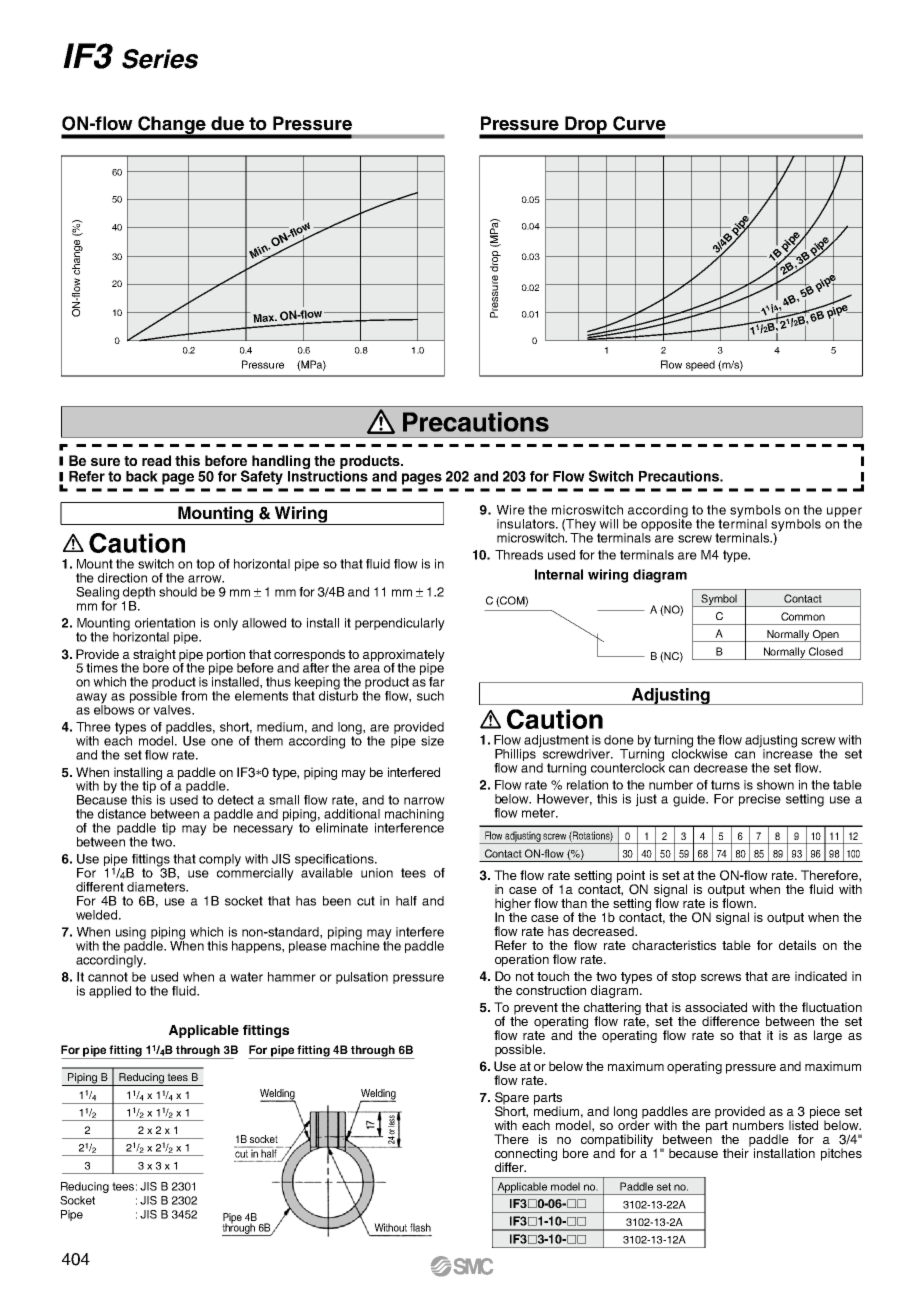 The height and width of the screenshot is (1311, 924). What do you see at coordinates (797, 945) in the screenshot?
I see `details` at bounding box center [797, 945].
